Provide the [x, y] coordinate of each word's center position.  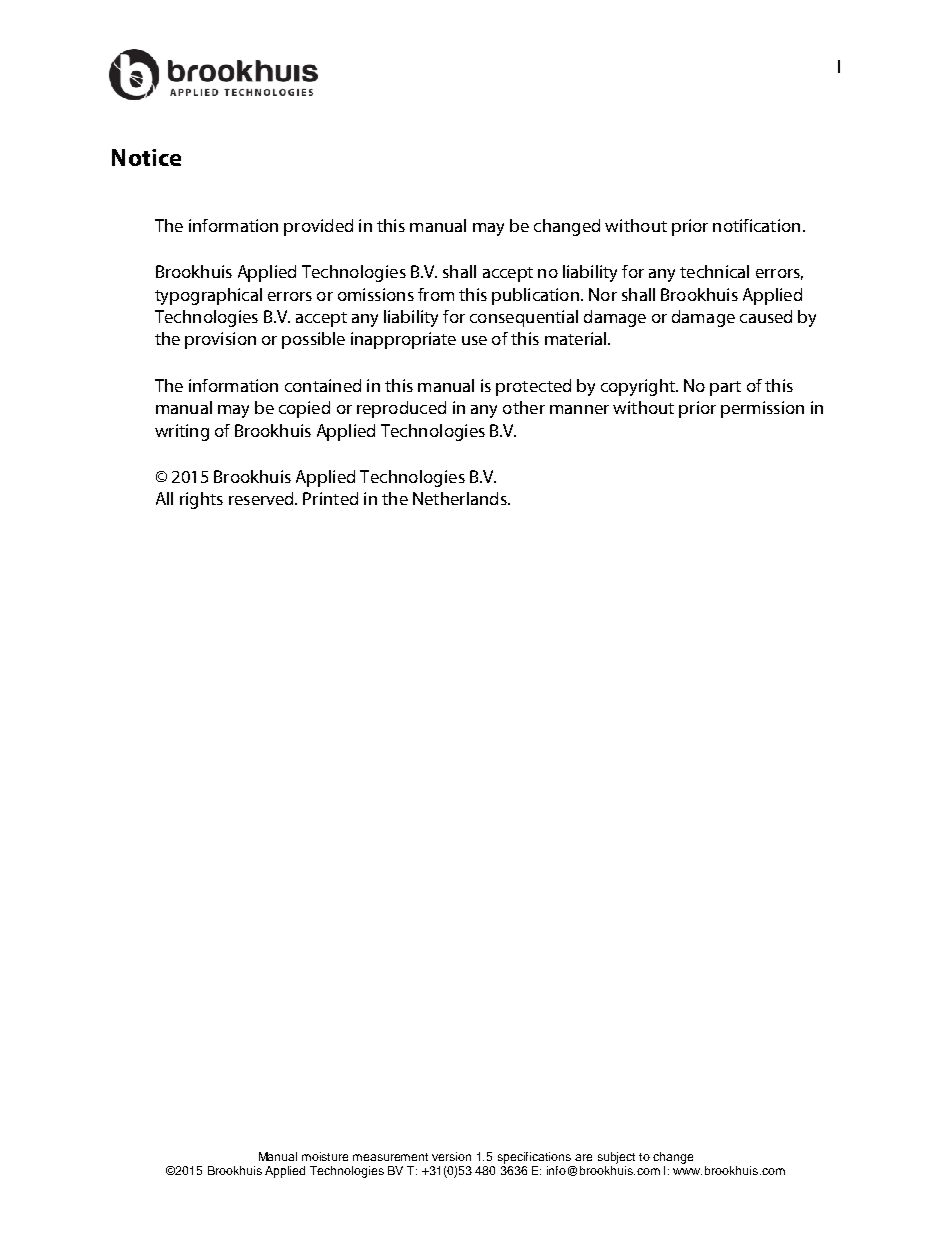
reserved [262, 498]
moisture [325, 1156]
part [725, 388]
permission [762, 409]
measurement [390, 1157]
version [451, 1156]
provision [220, 340]
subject [616, 1158]
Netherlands [461, 498]
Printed [330, 498]
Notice [146, 157]
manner [579, 409]
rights [201, 500]
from [436, 294]
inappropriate [403, 340]
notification [756, 225]
